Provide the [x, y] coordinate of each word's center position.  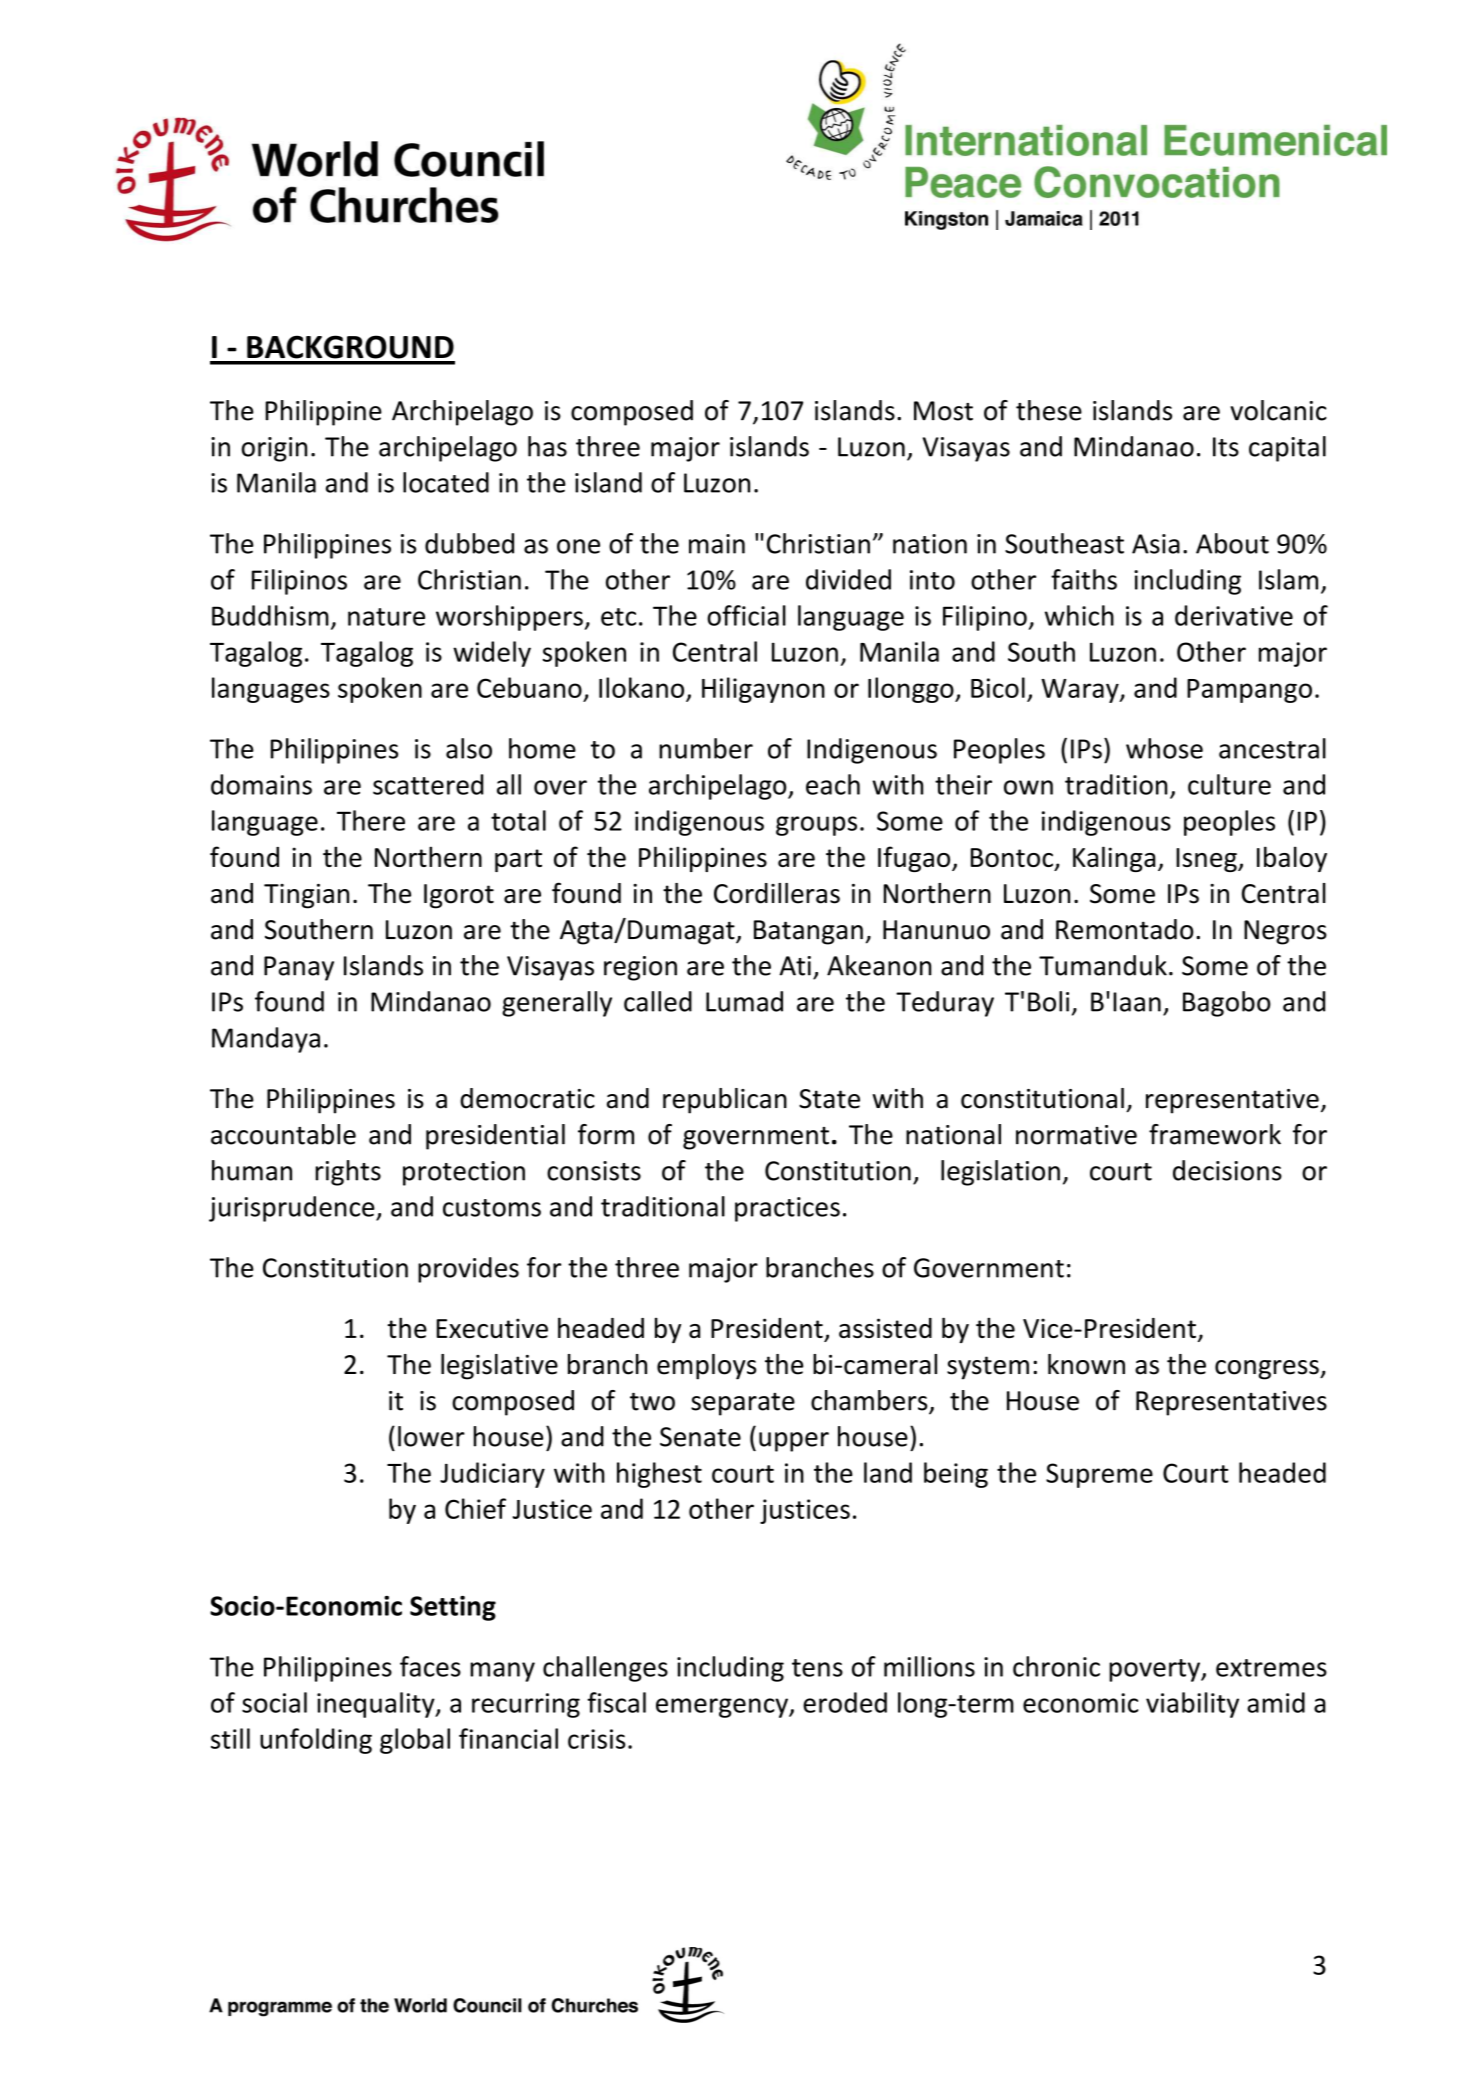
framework [1215, 1134]
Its [1226, 447]
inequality [377, 1705]
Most [943, 411]
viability [1192, 1705]
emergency [723, 1708]
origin [274, 449]
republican [725, 1101]
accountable [283, 1134]
